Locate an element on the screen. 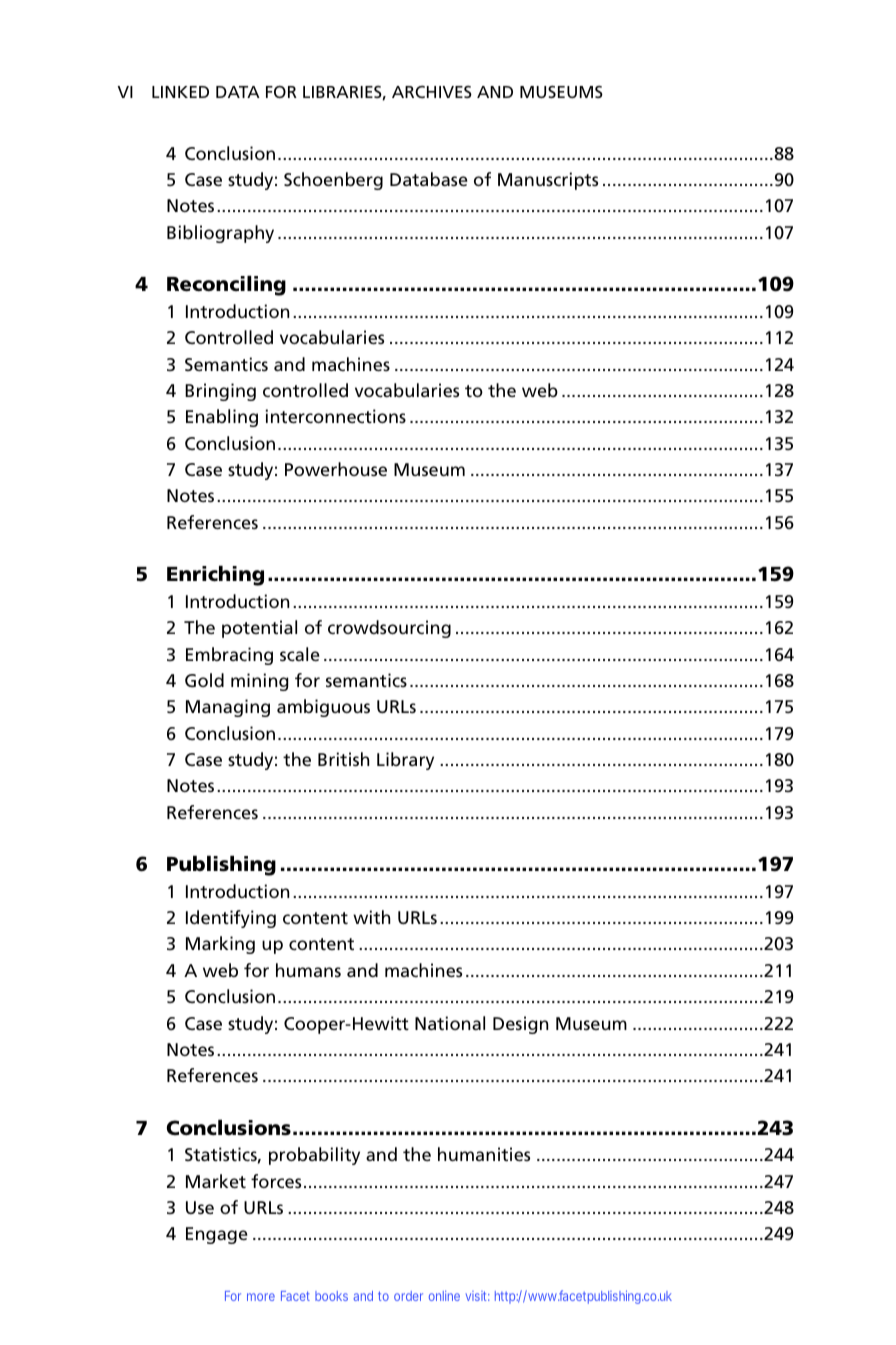 Image resolution: width=896 pixels, height=1345 pixels. Design is located at coordinates (520, 1025).
